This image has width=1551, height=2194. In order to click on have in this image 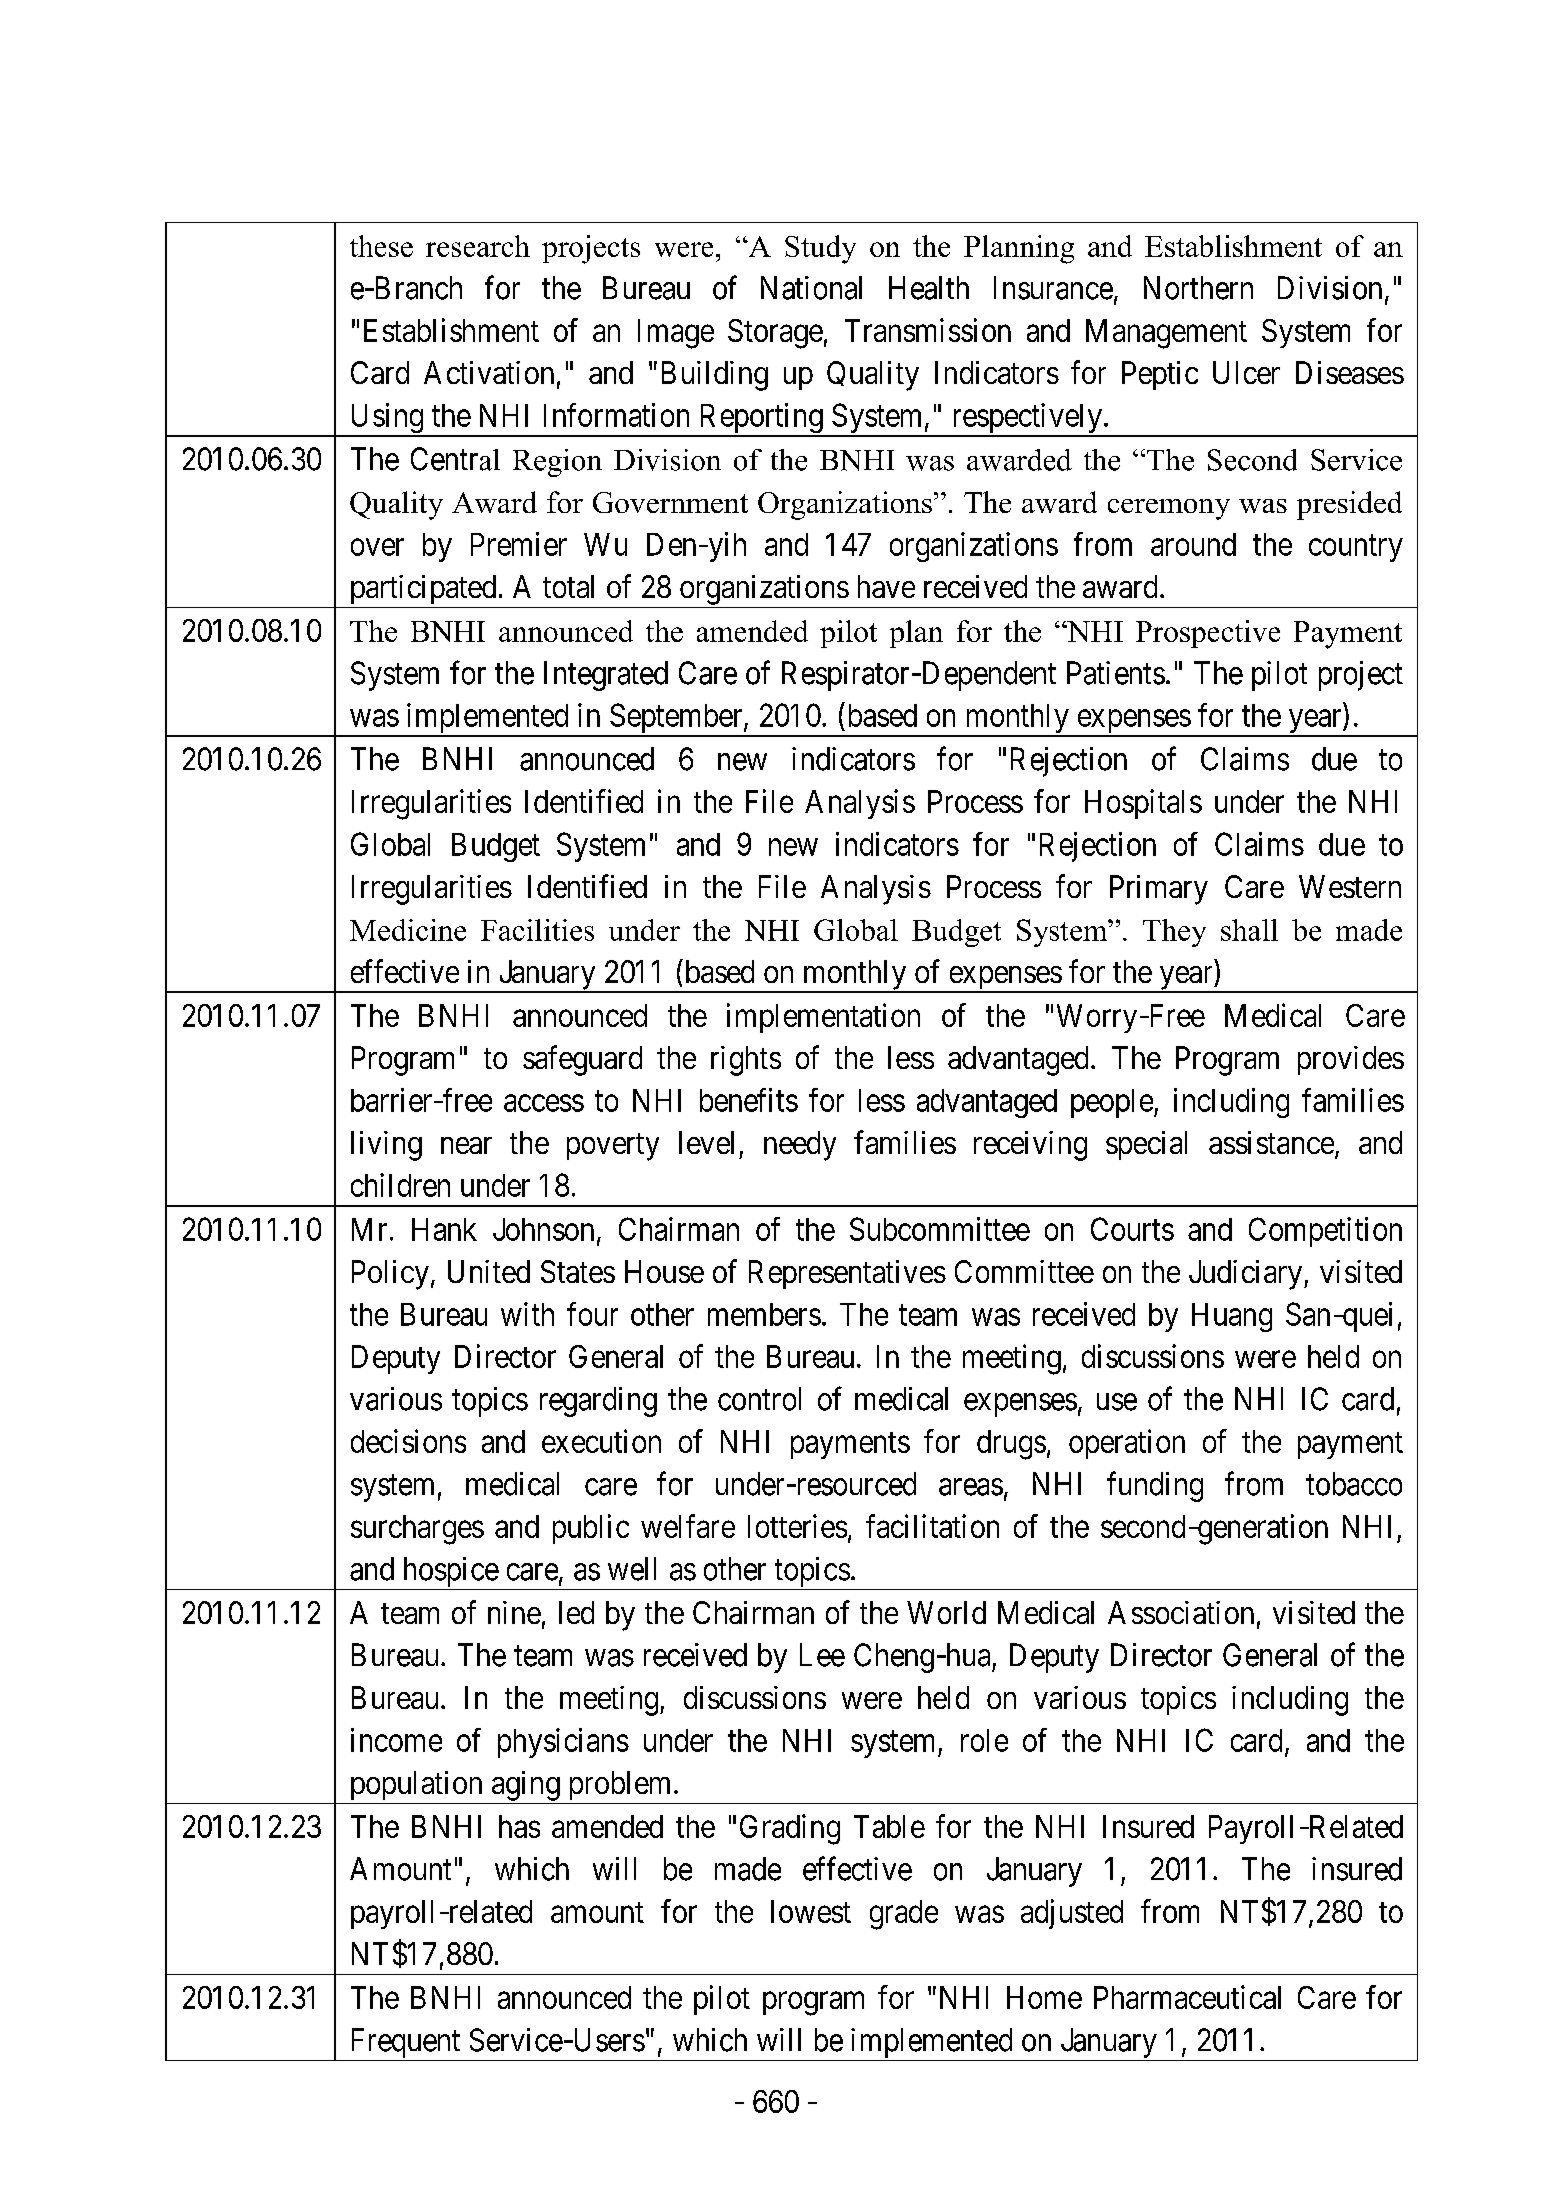, I will do `click(886, 586)`.
